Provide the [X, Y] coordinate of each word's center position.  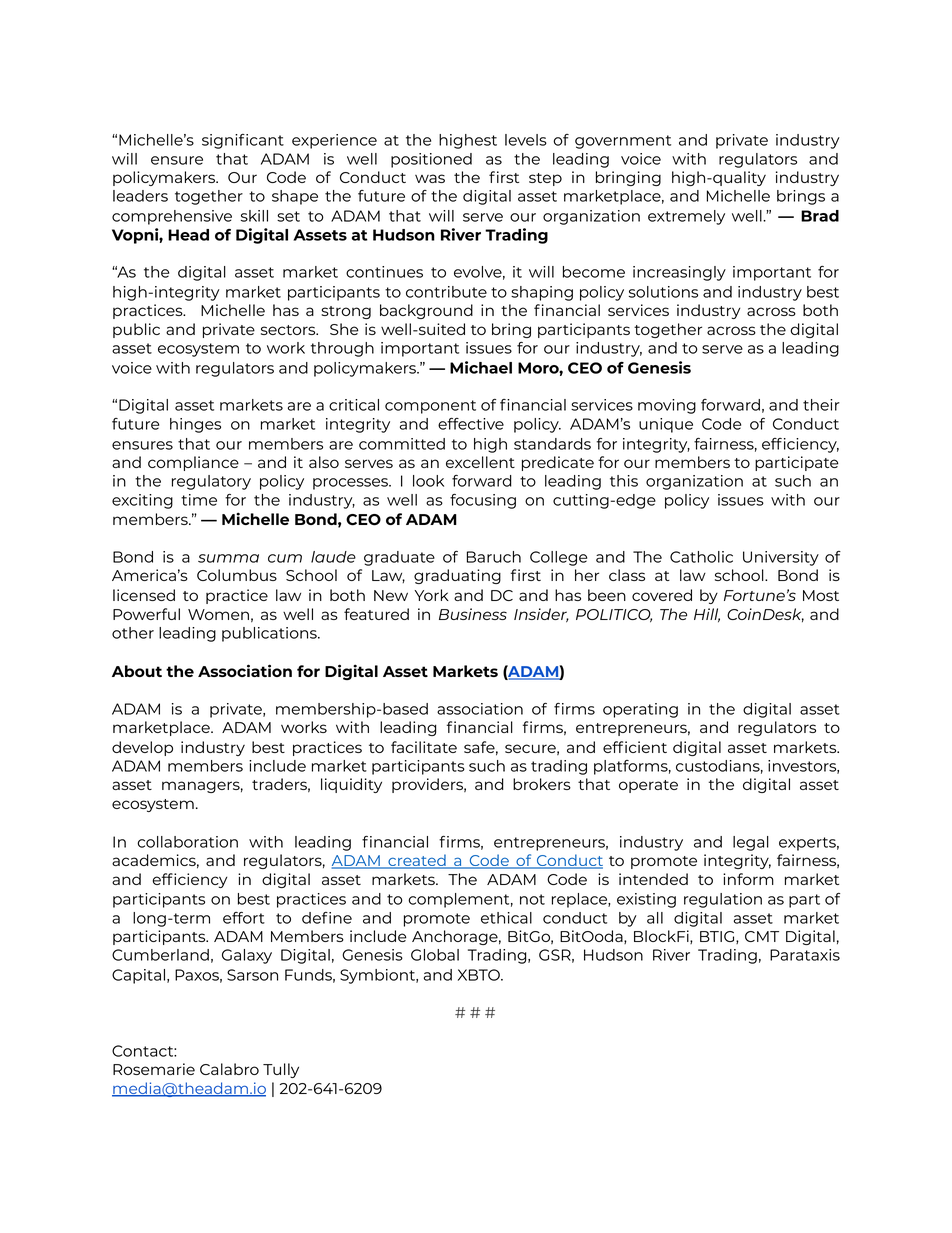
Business [473, 614]
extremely [686, 217]
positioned [431, 160]
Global [435, 955]
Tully [281, 1070]
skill [254, 216]
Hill [707, 615]
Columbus [237, 575]
